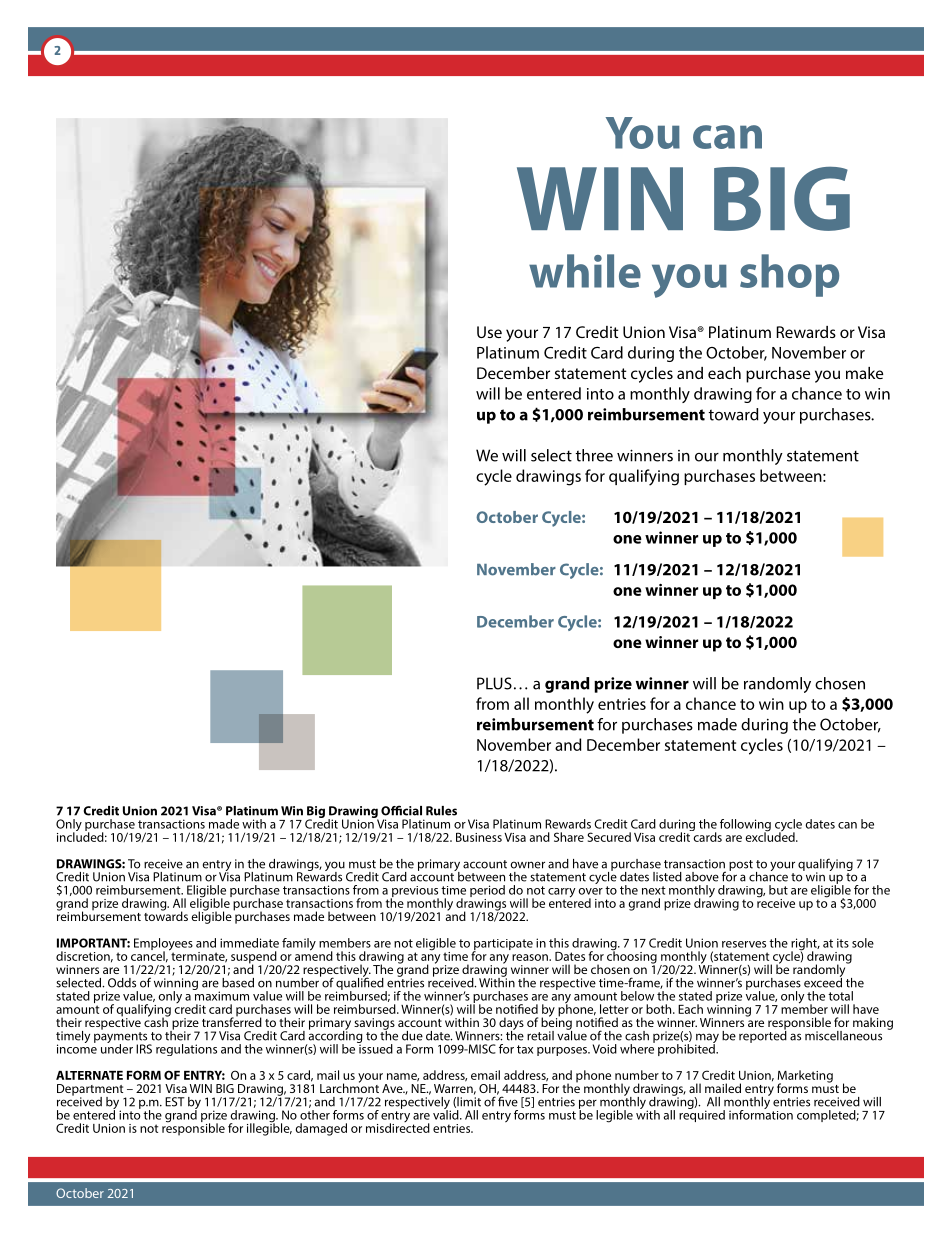  Describe the element at coordinates (594, 455) in the page. I see `three` at that location.
